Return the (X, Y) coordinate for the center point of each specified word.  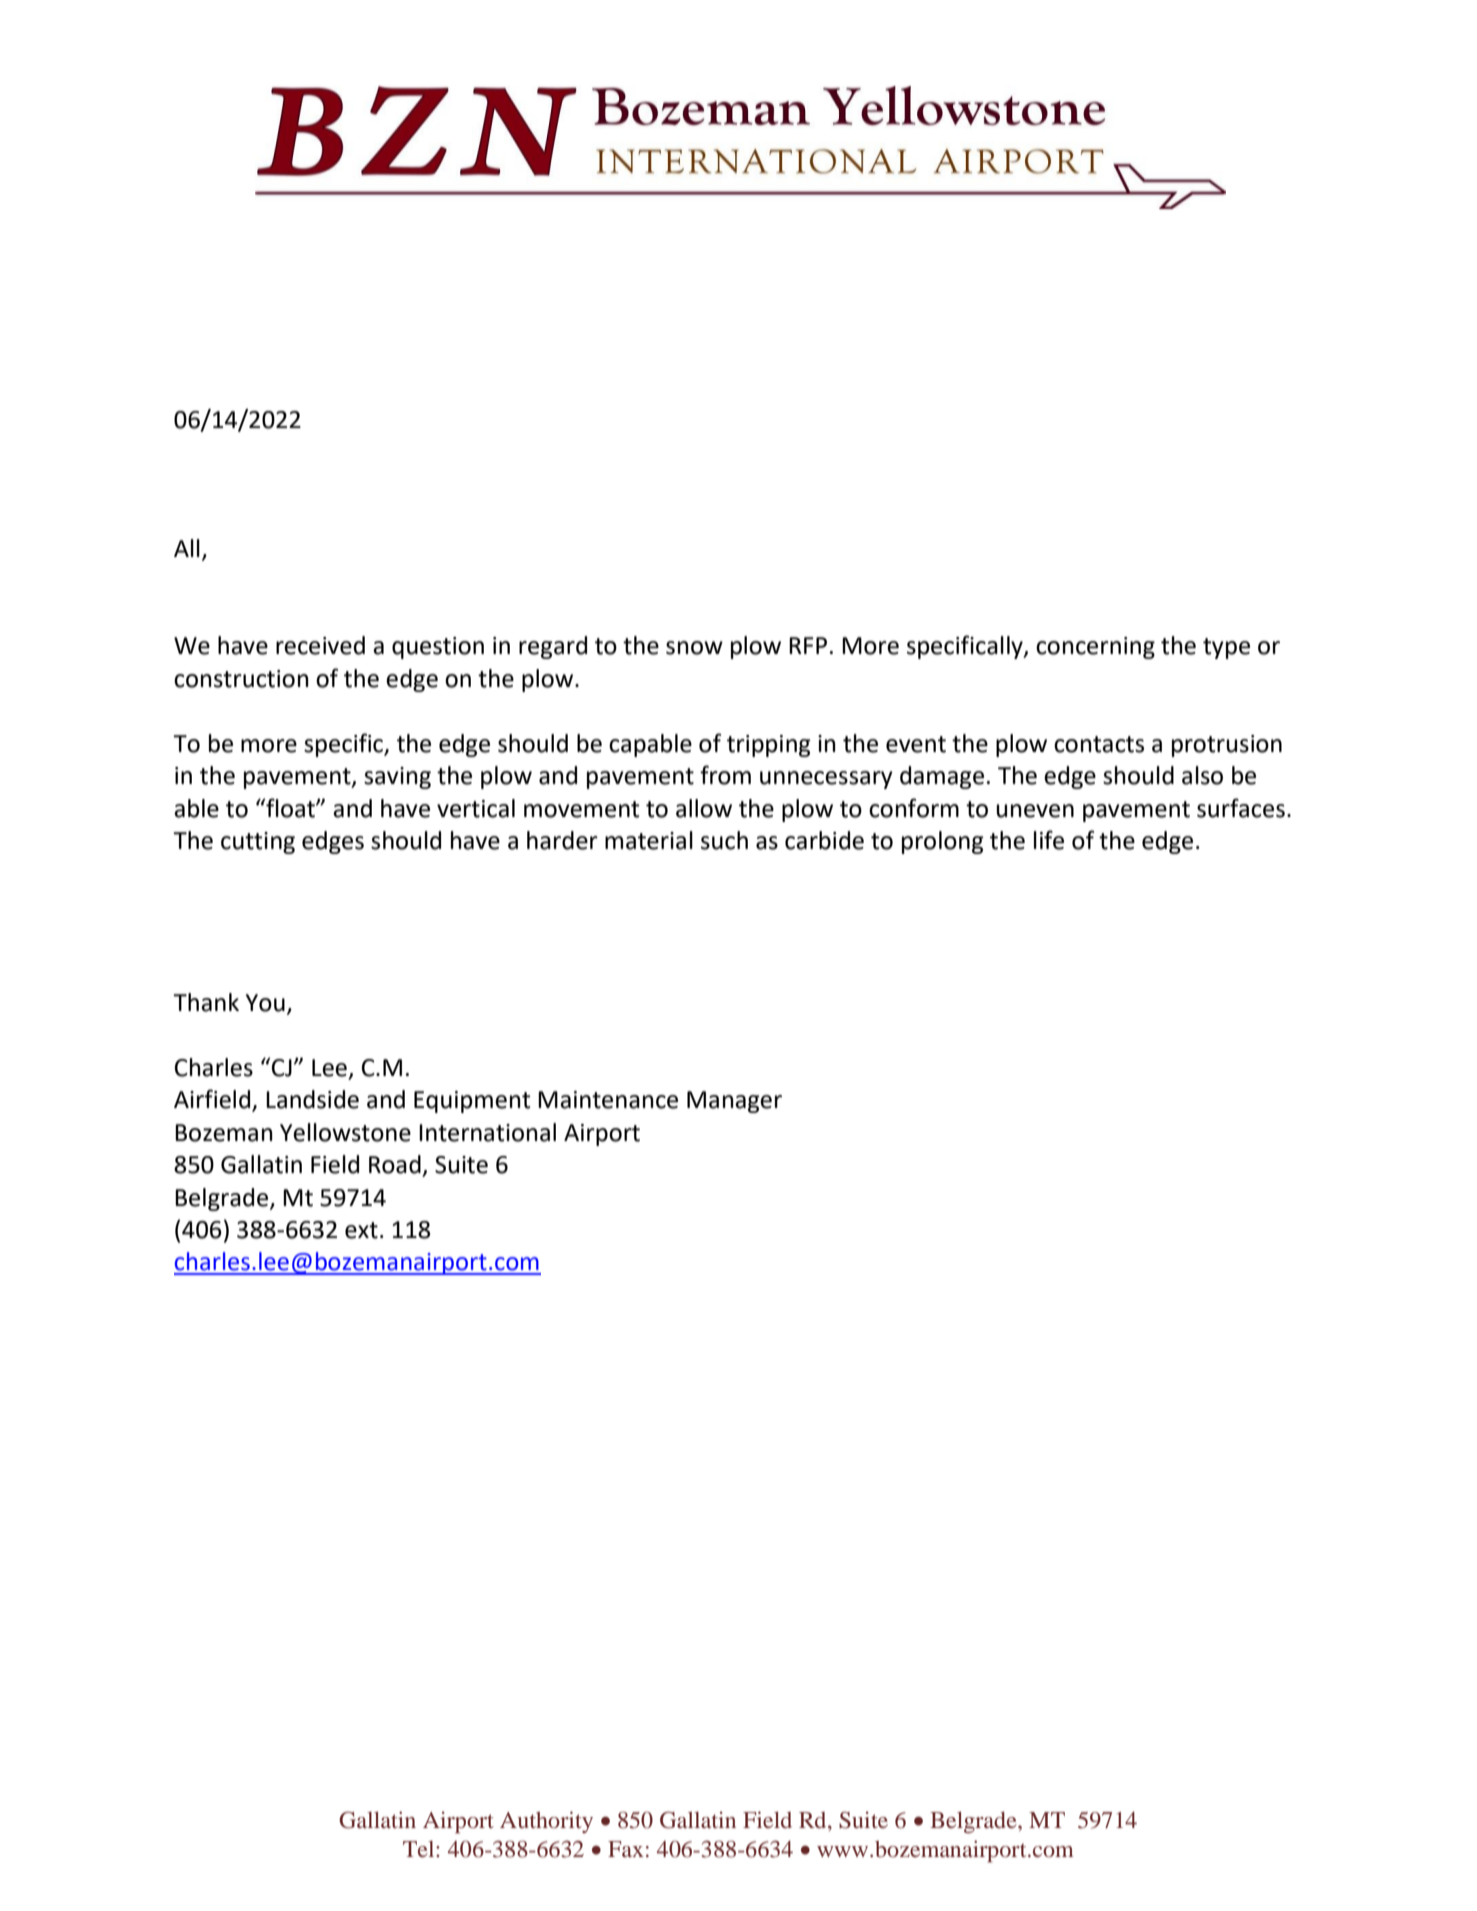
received (320, 645)
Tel (420, 1849)
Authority (546, 1822)
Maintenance (608, 1100)
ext (361, 1230)
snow (694, 648)
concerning (1095, 648)
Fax (626, 1849)
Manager (734, 1102)
